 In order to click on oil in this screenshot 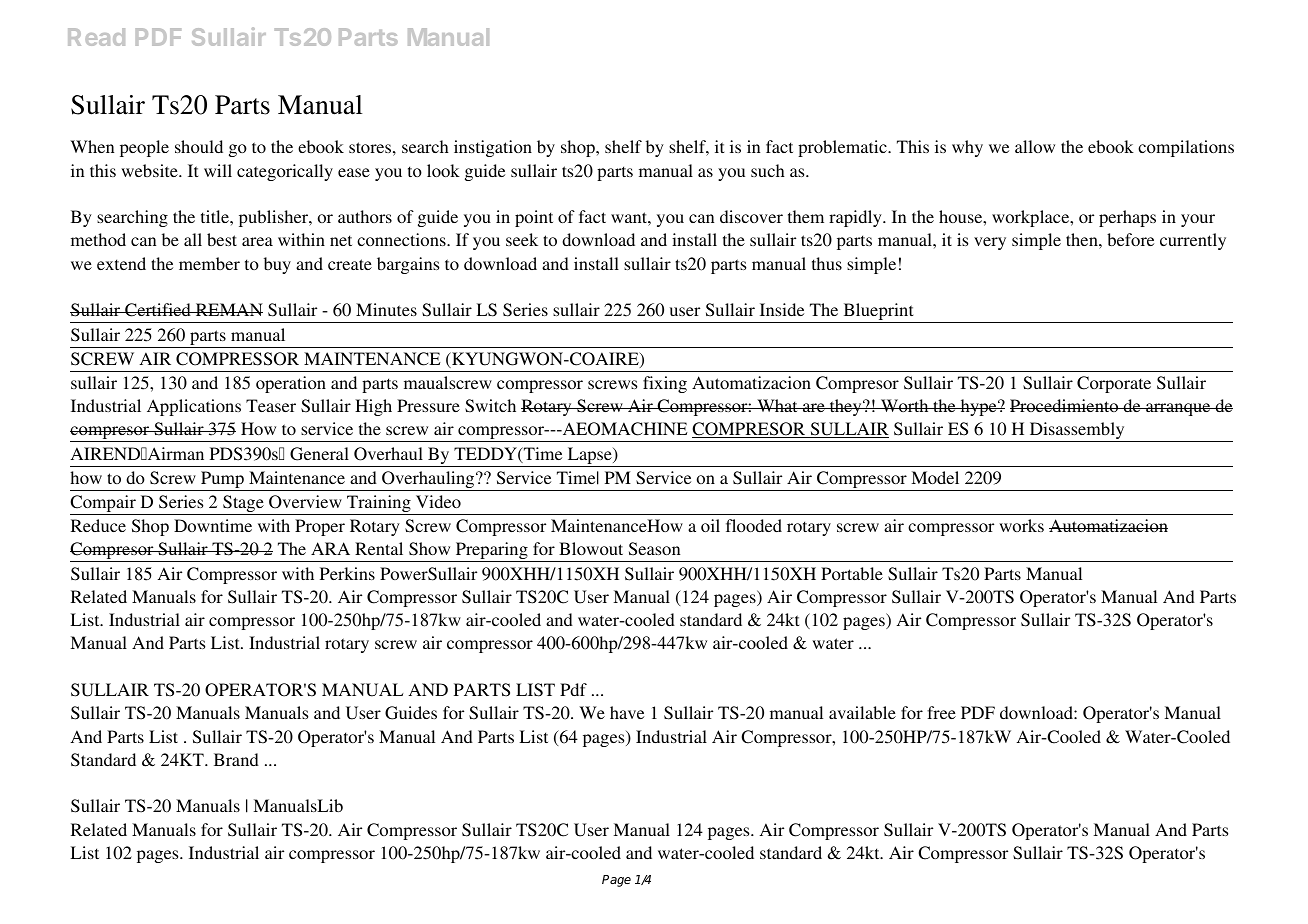, I will do `click(710, 525)`.
